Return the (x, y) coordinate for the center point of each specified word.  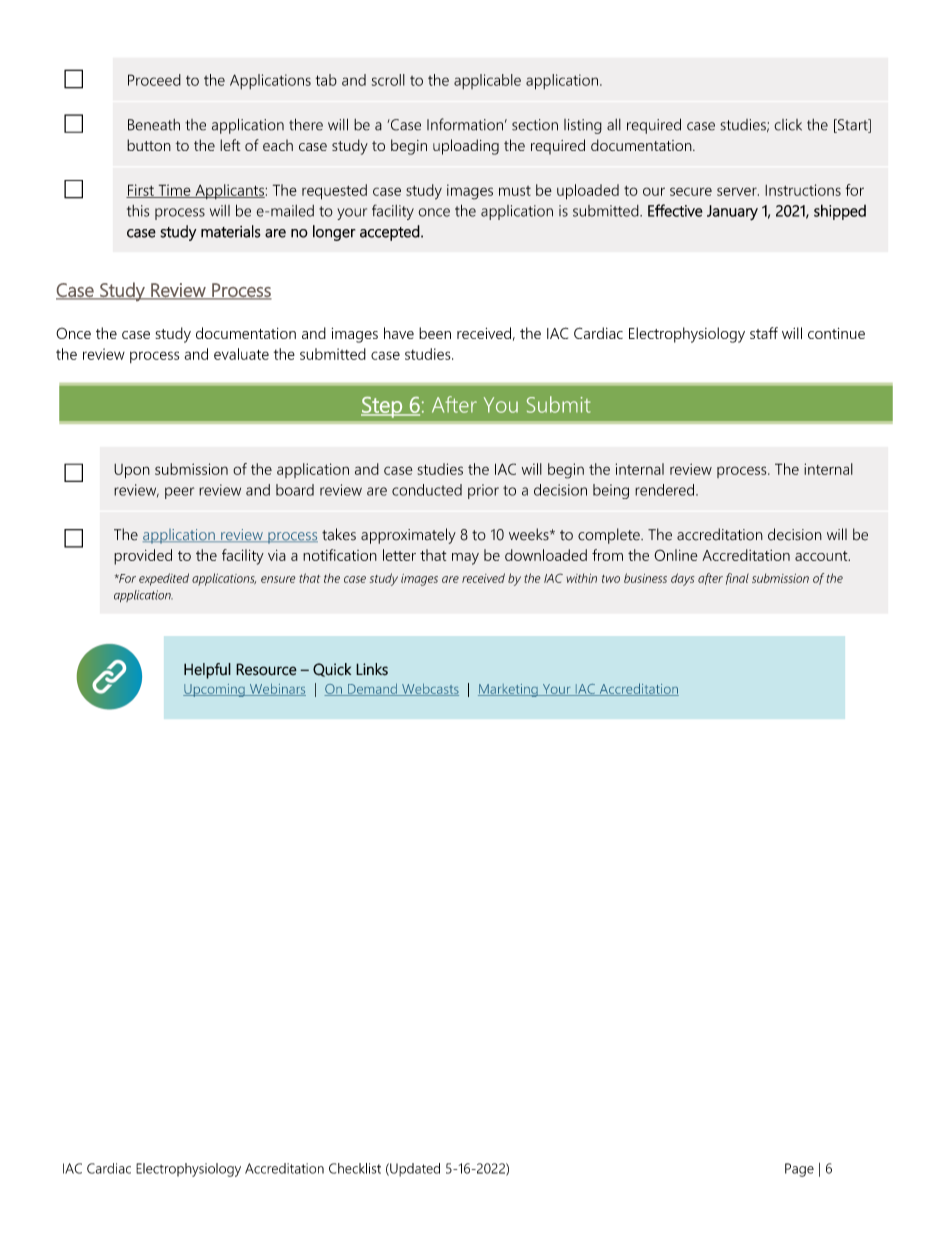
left (230, 145)
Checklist (355, 1168)
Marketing (509, 690)
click (788, 125)
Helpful (207, 671)
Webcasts (429, 689)
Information (465, 124)
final (737, 579)
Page (799, 1170)
